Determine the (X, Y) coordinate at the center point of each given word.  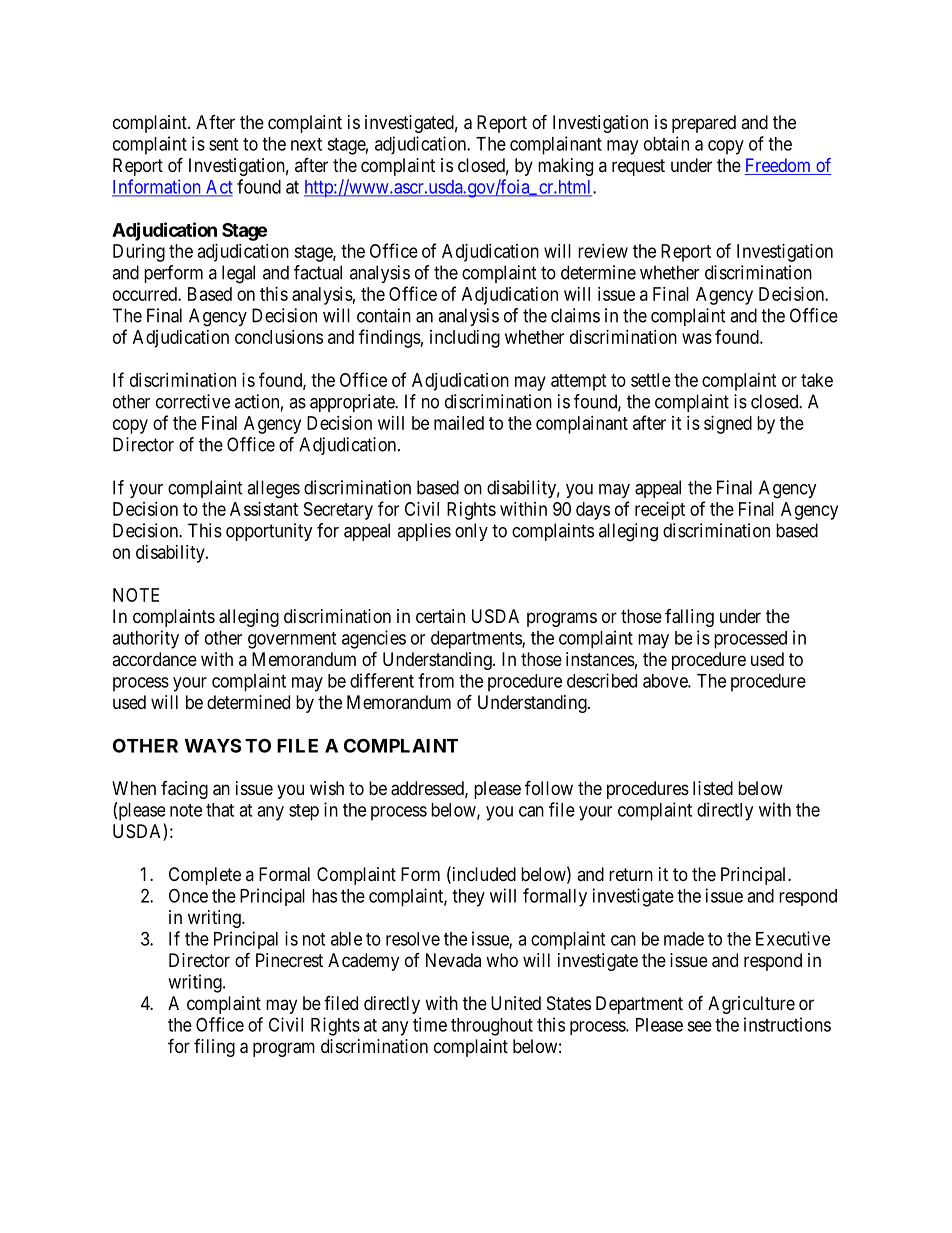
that (220, 810)
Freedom (779, 166)
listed (713, 788)
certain (440, 616)
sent (223, 144)
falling (689, 618)
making (565, 167)
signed (728, 425)
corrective (193, 401)
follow (549, 787)
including (465, 339)
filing (214, 1048)
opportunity (269, 532)
